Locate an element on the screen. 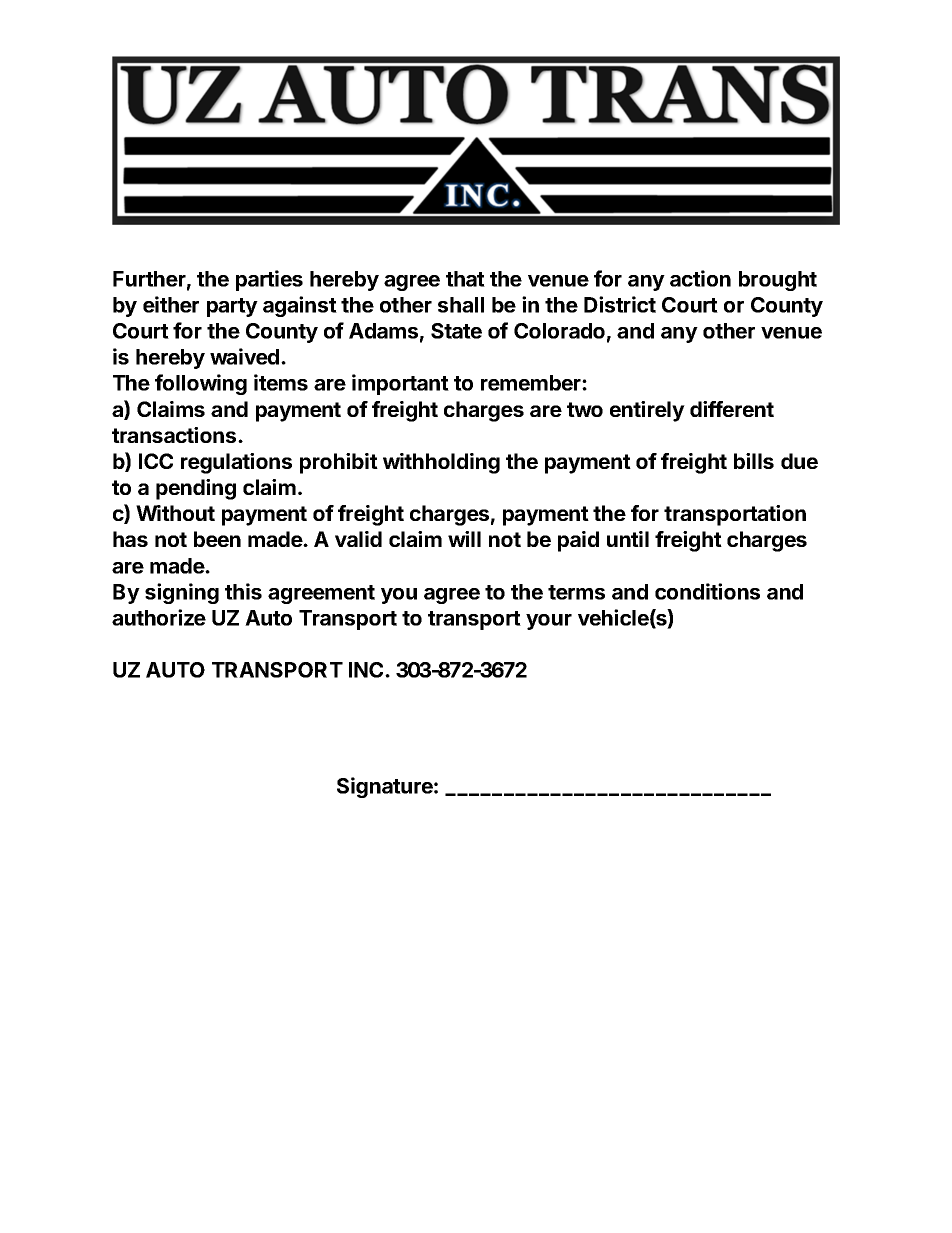 This screenshot has width=952, height=1233. until is located at coordinates (628, 539).
